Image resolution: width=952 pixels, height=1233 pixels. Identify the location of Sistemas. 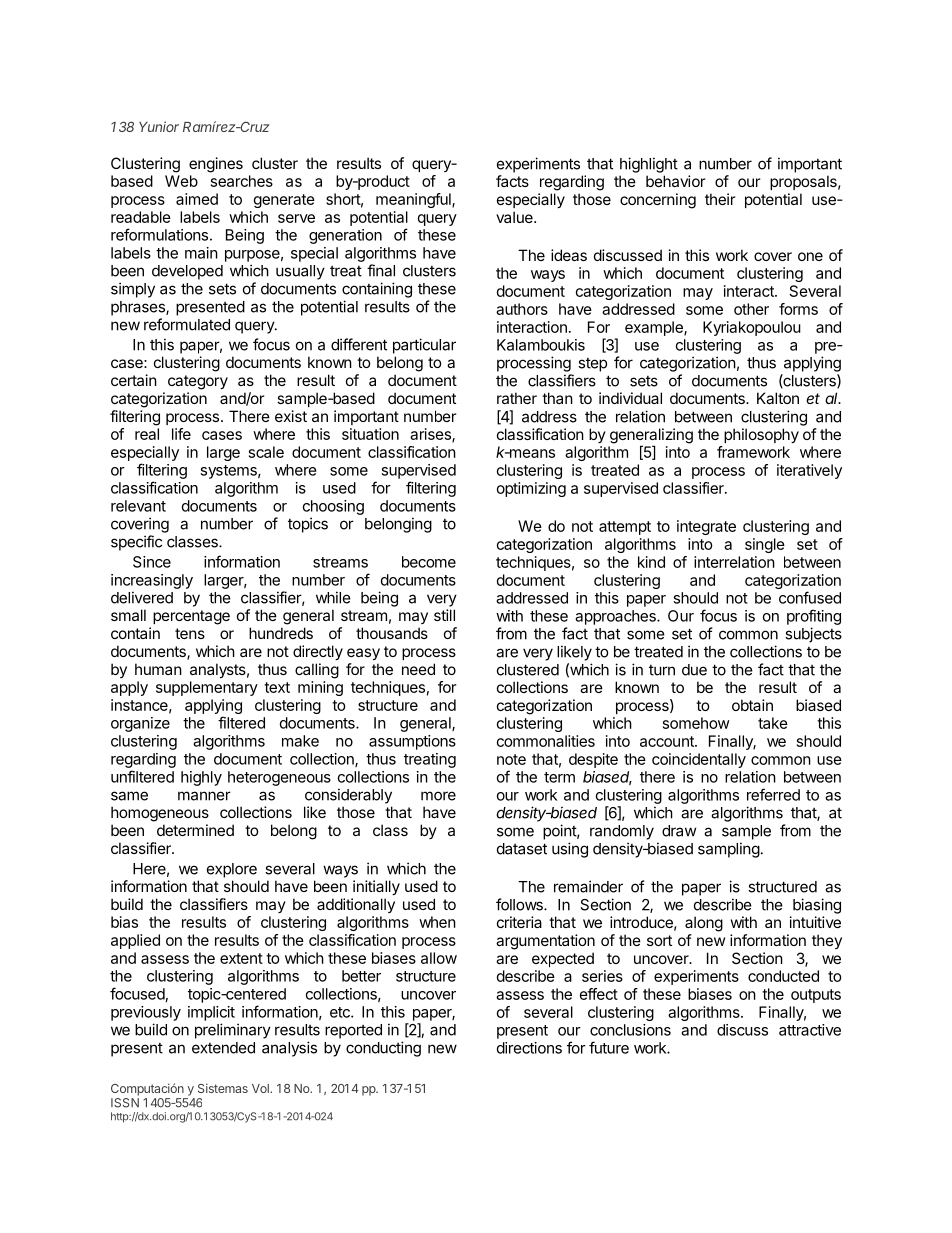
(223, 1088).
